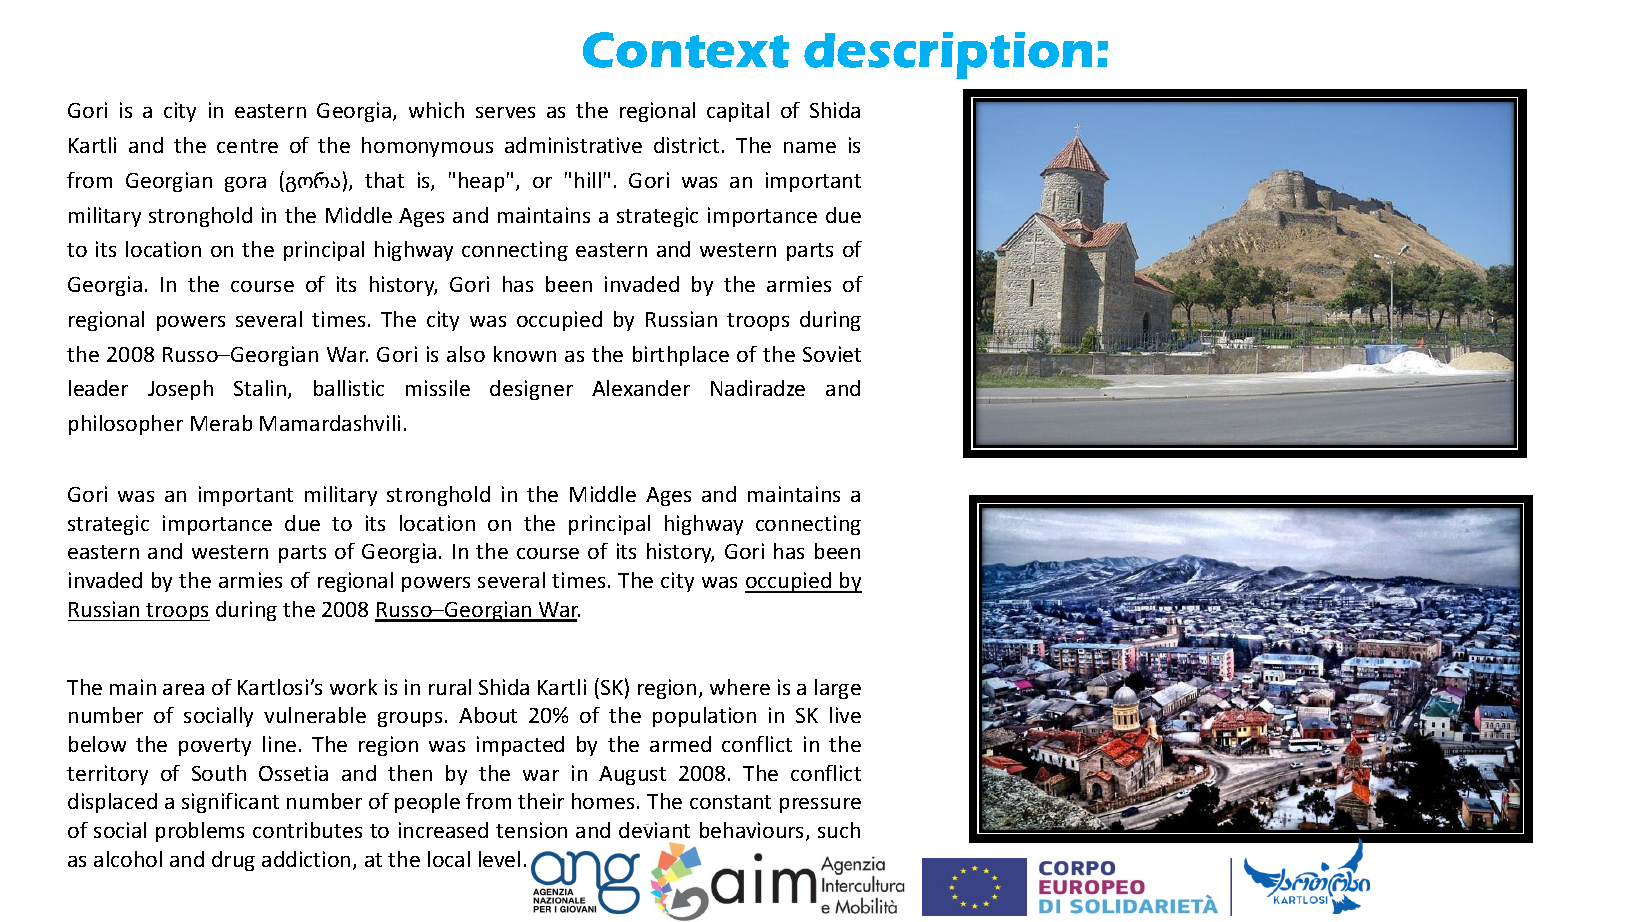  What do you see at coordinates (180, 390) in the screenshot?
I see `Joseph` at bounding box center [180, 390].
